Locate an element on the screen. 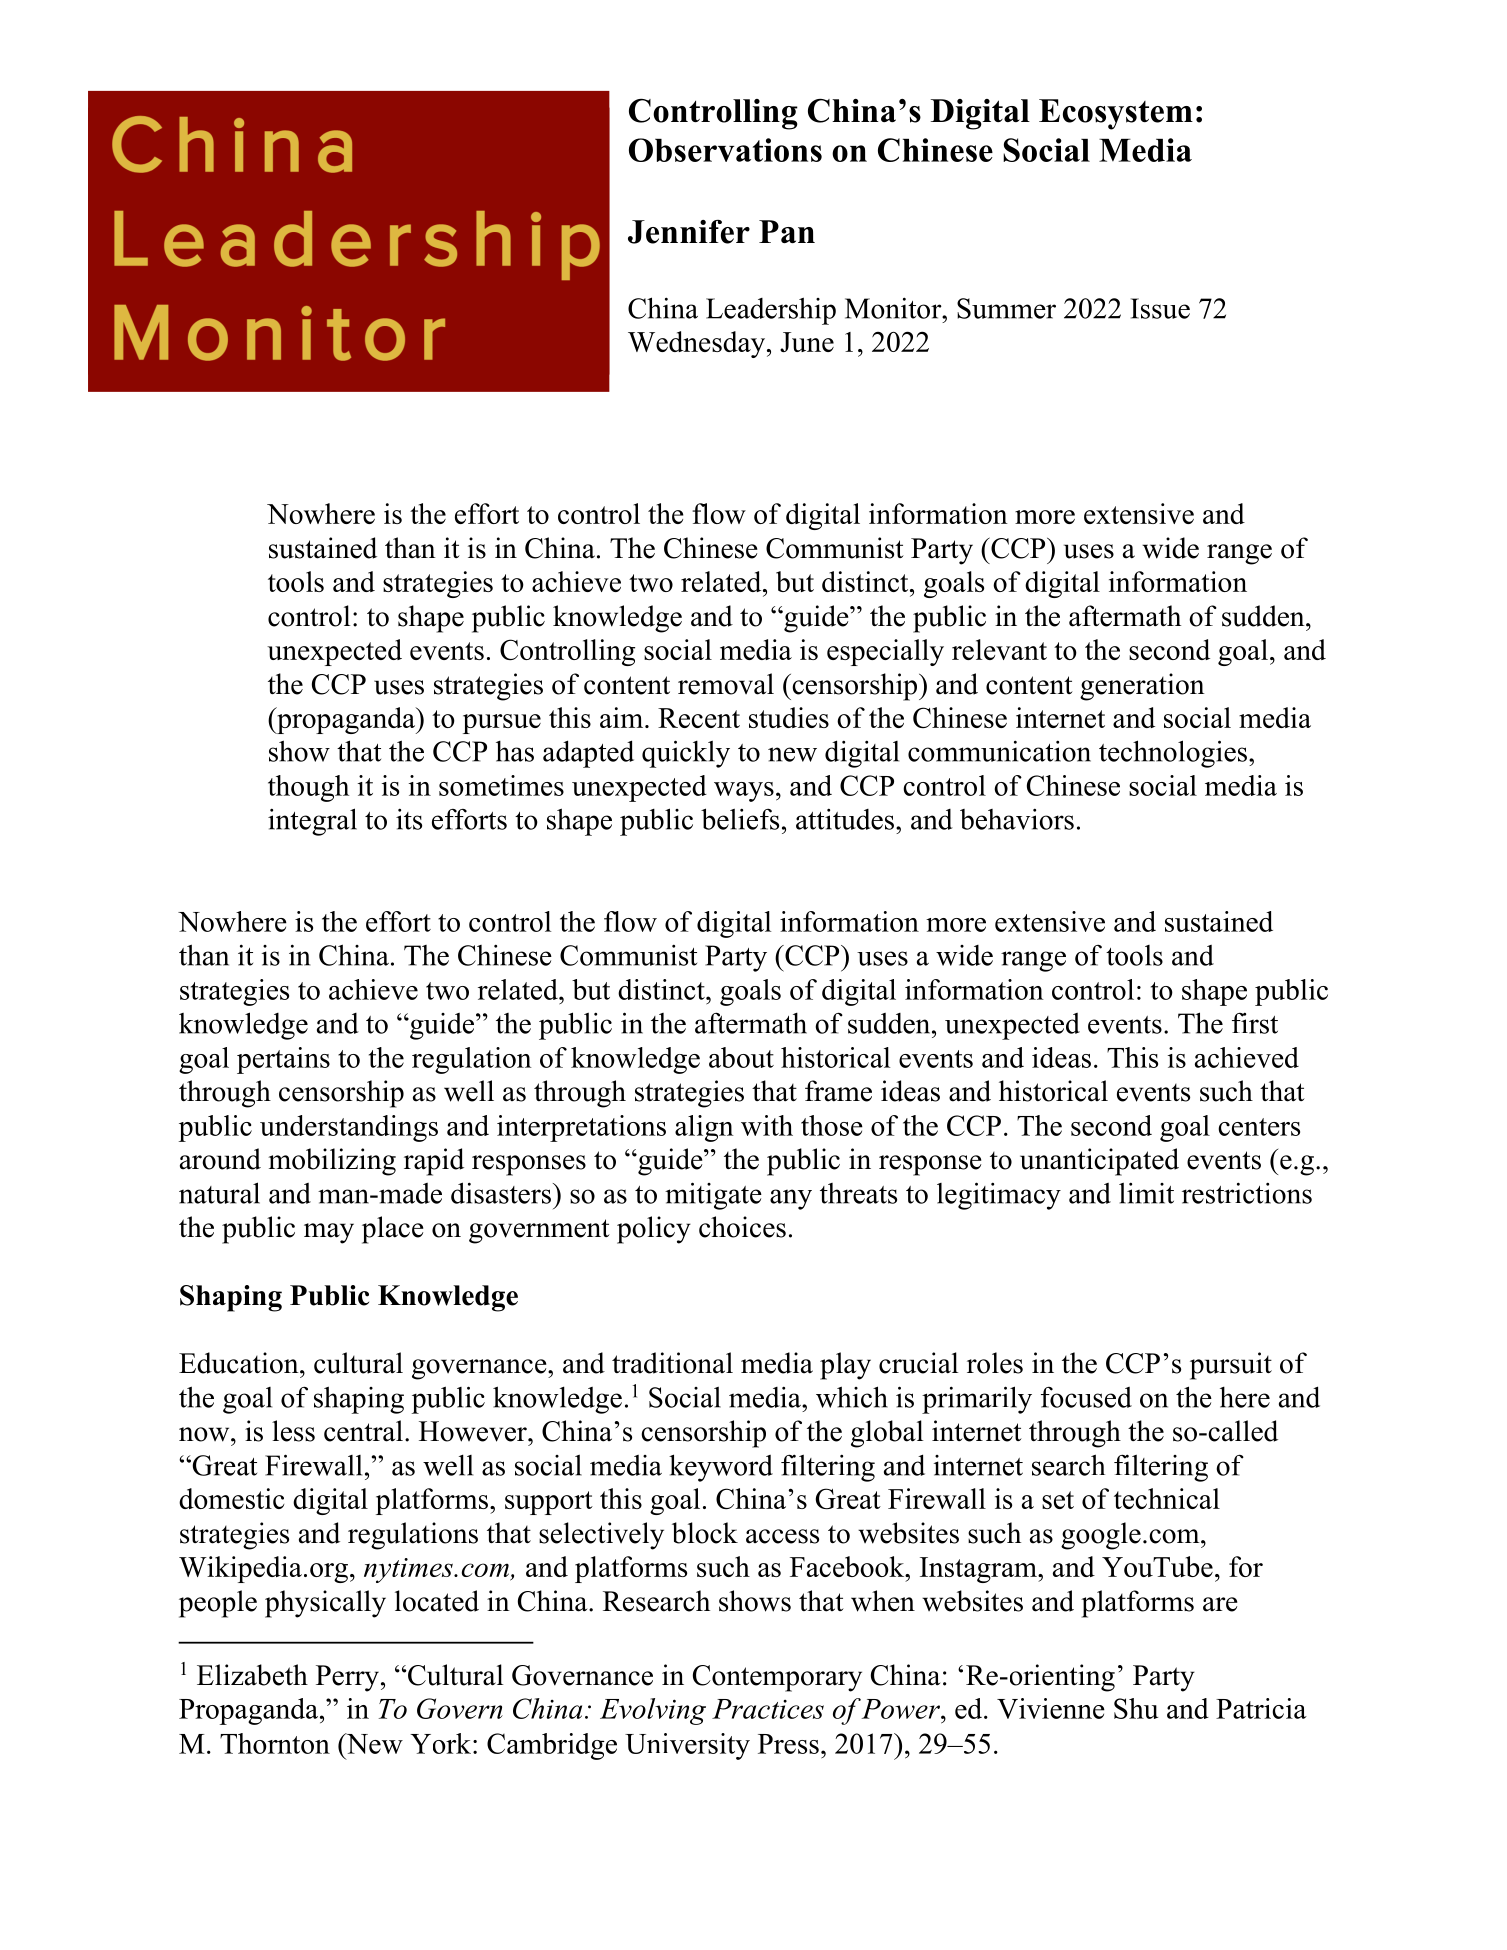 This screenshot has height=1950, width=1507. Observations is located at coordinates (725, 150).
